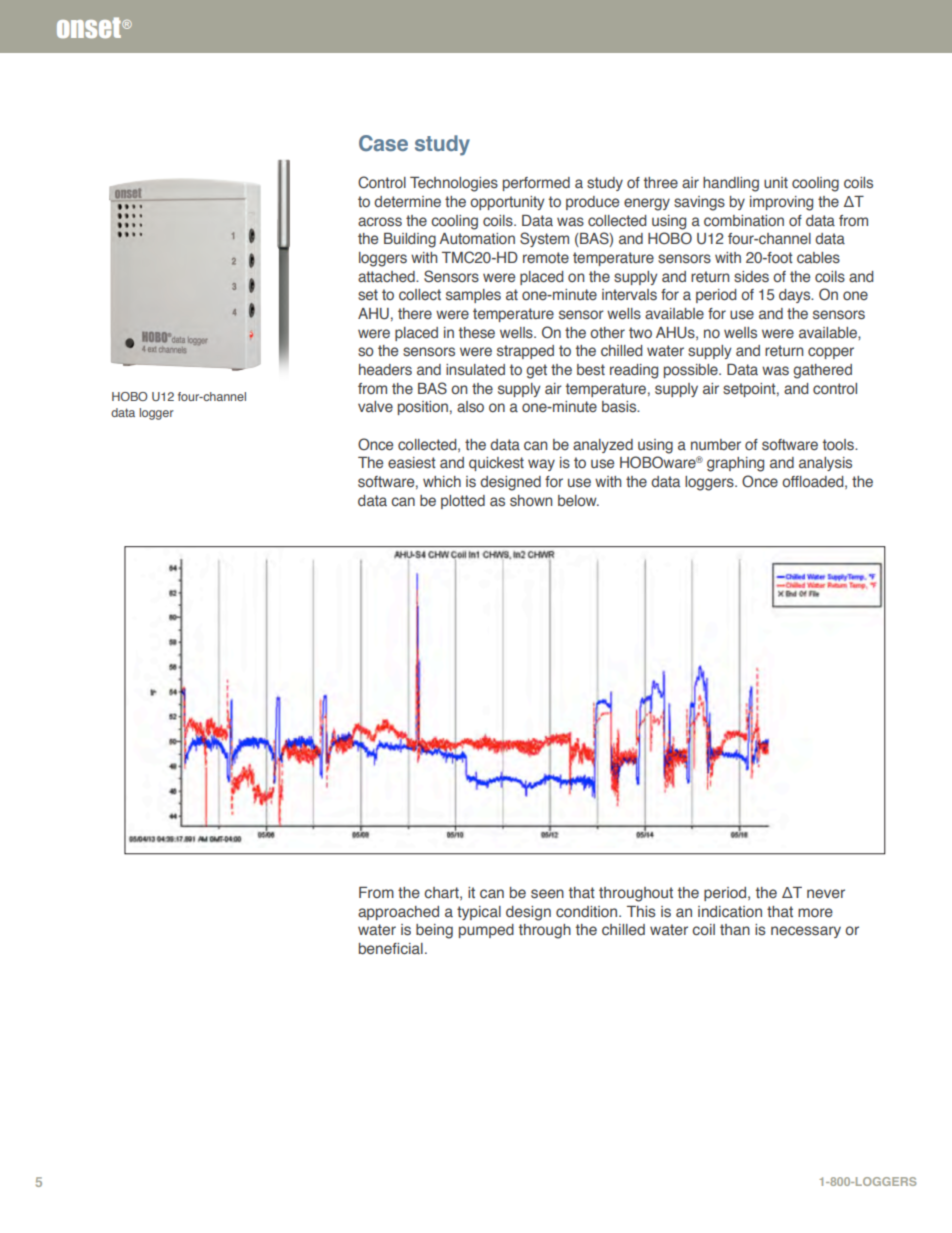 Image resolution: width=952 pixels, height=1233 pixels. What do you see at coordinates (781, 203) in the screenshot?
I see `improving` at bounding box center [781, 203].
